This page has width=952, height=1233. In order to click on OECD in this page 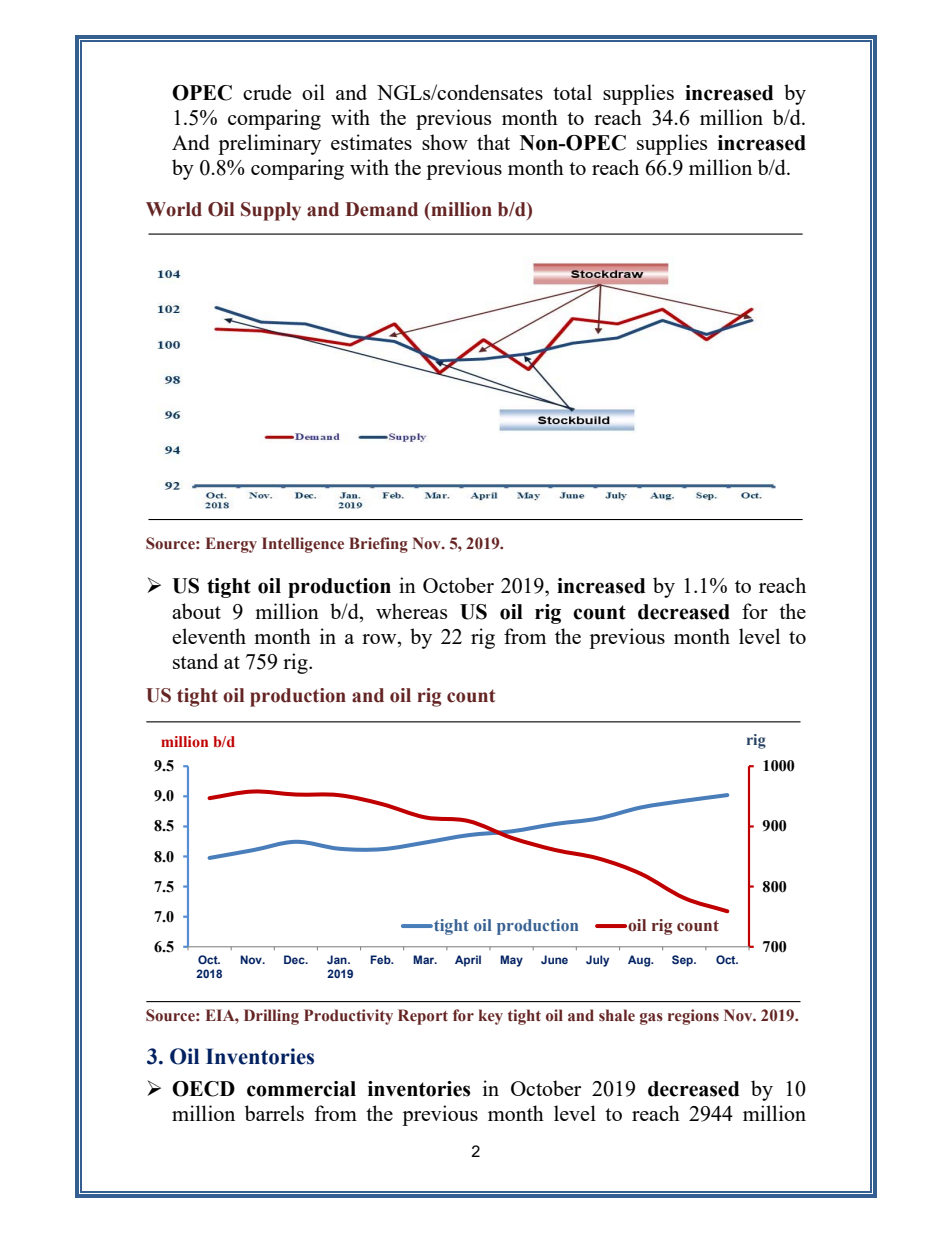, I will do `click(203, 1089)`.
